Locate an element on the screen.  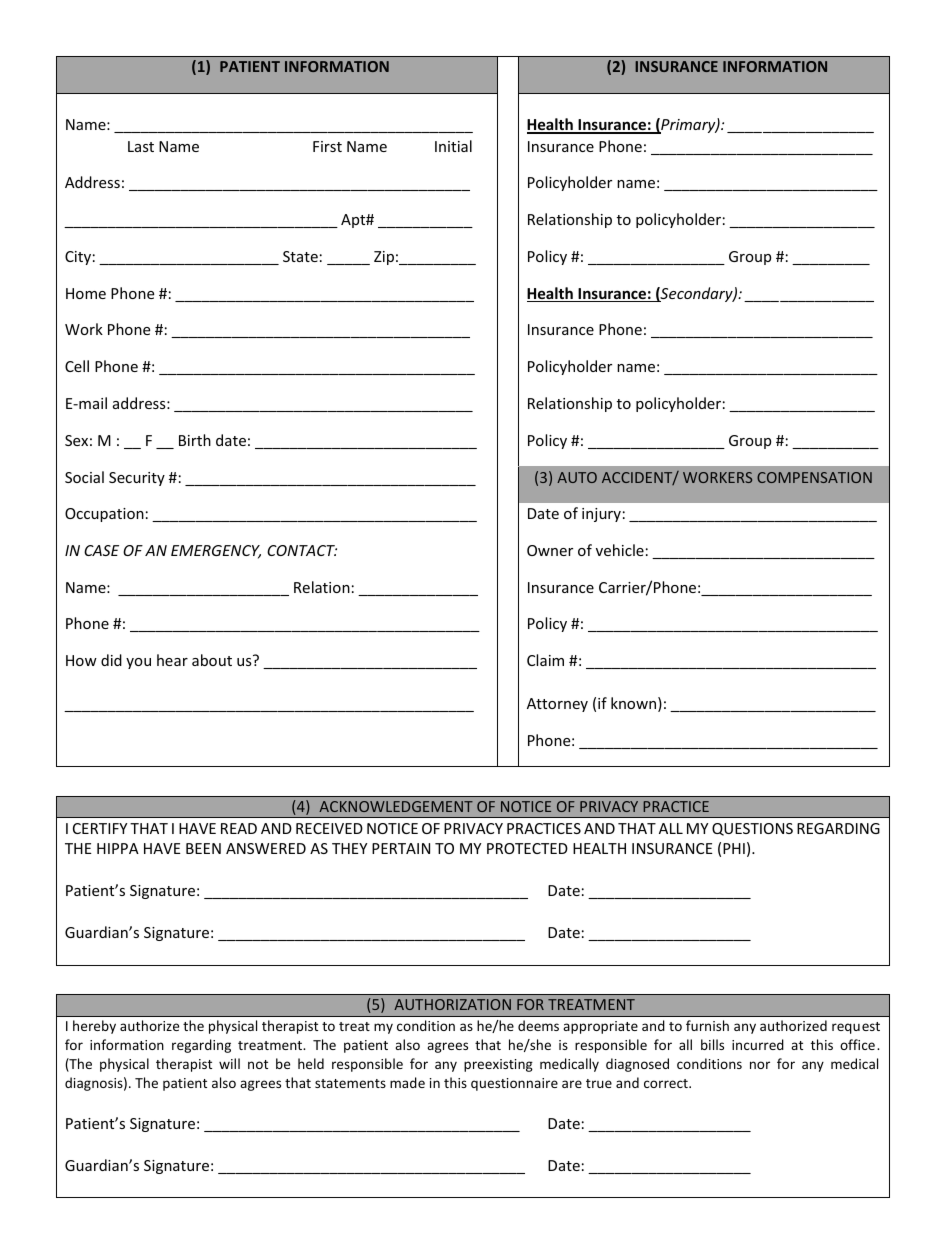
QUESTIONS is located at coordinates (752, 829).
